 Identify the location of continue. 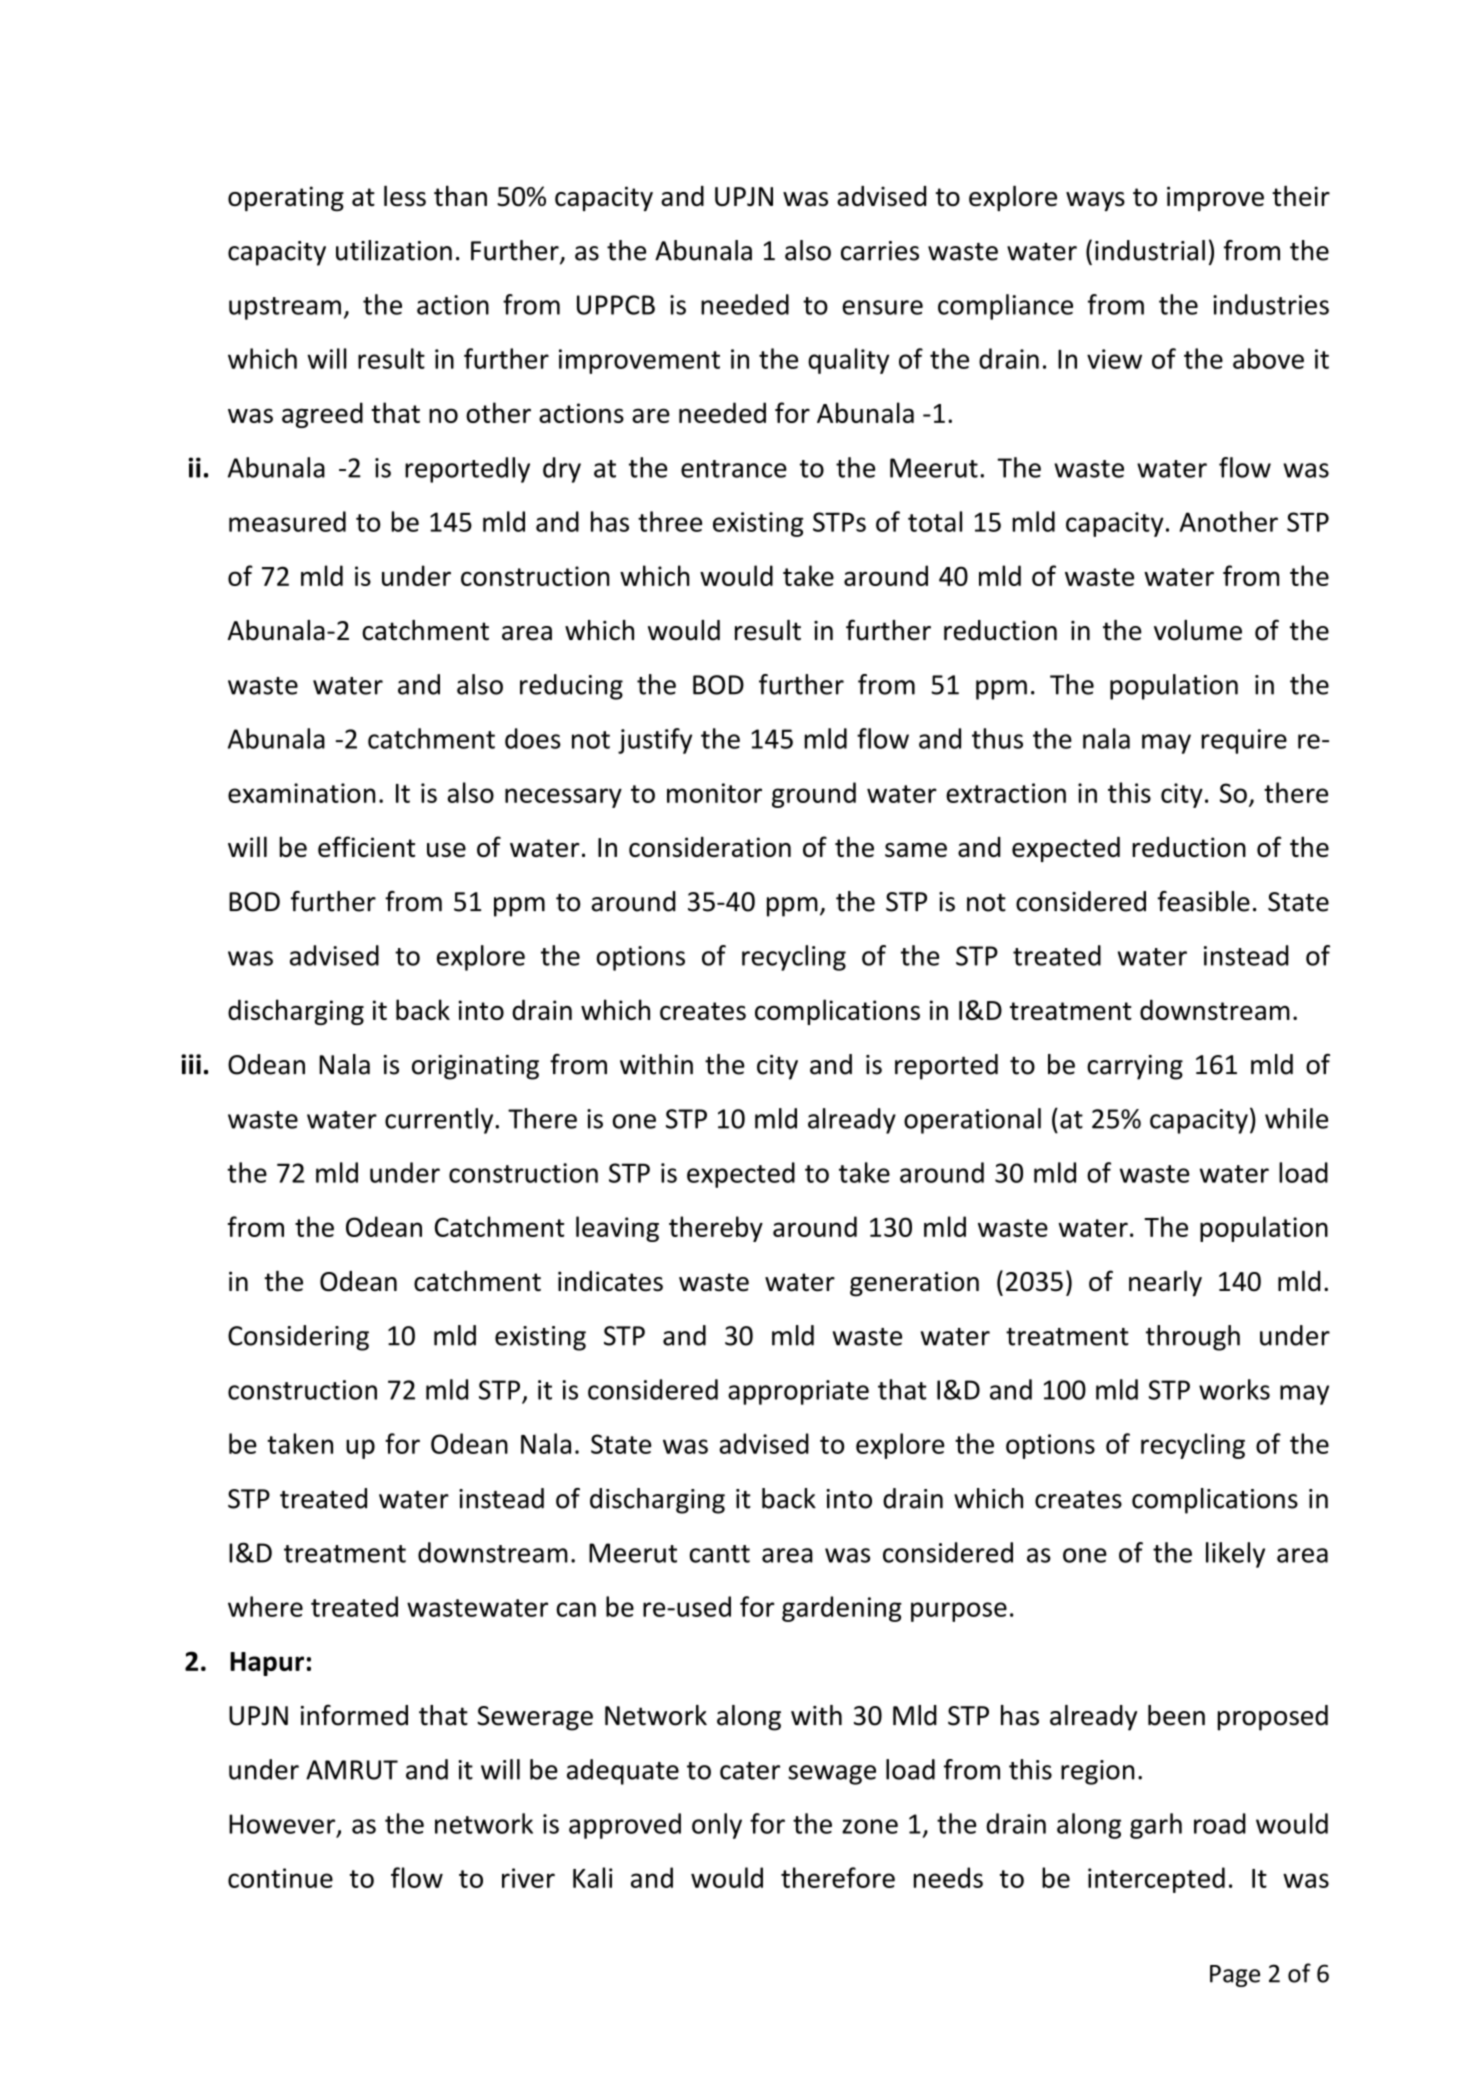
(280, 1878).
